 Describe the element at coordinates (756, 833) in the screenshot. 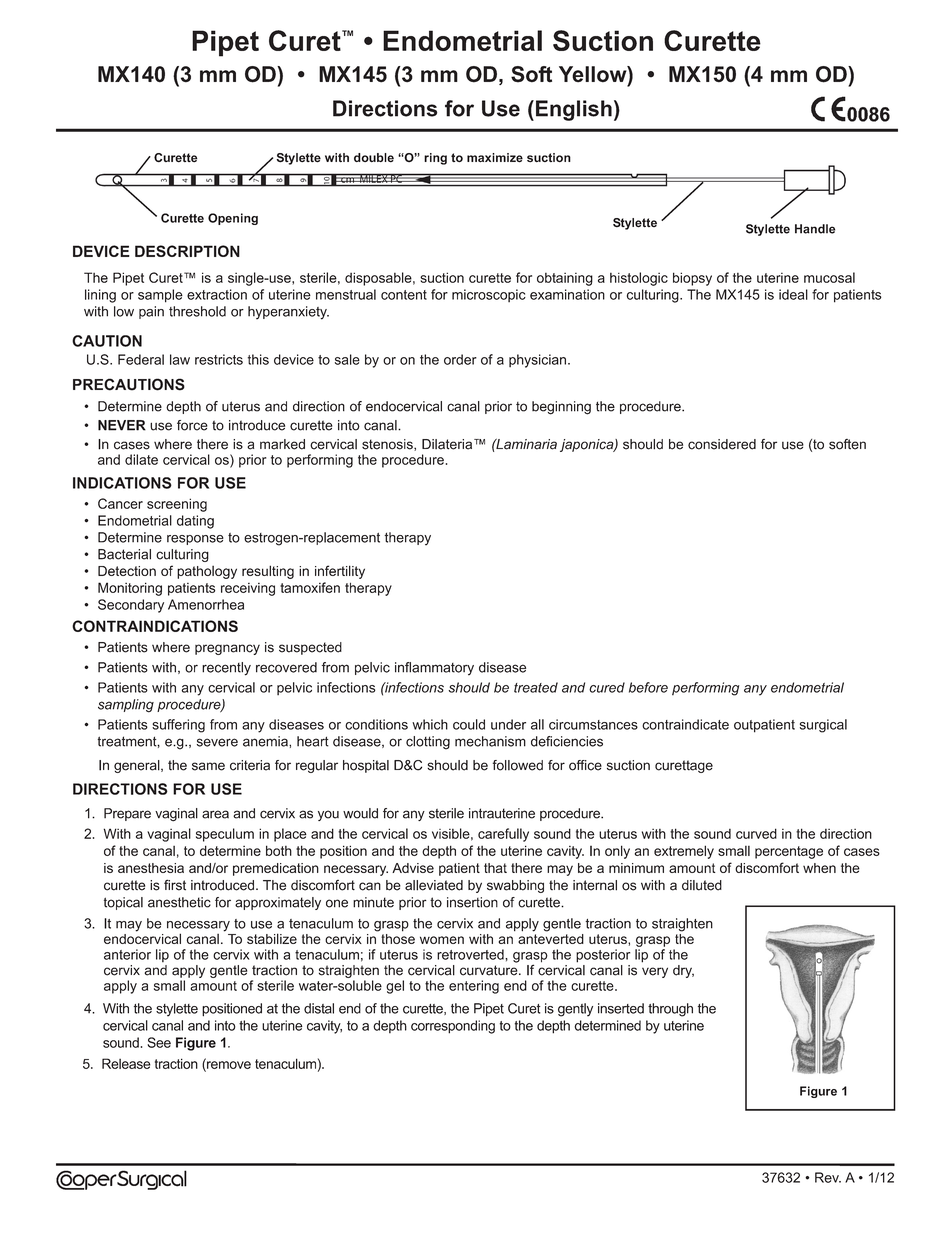

I see `curved` at that location.
